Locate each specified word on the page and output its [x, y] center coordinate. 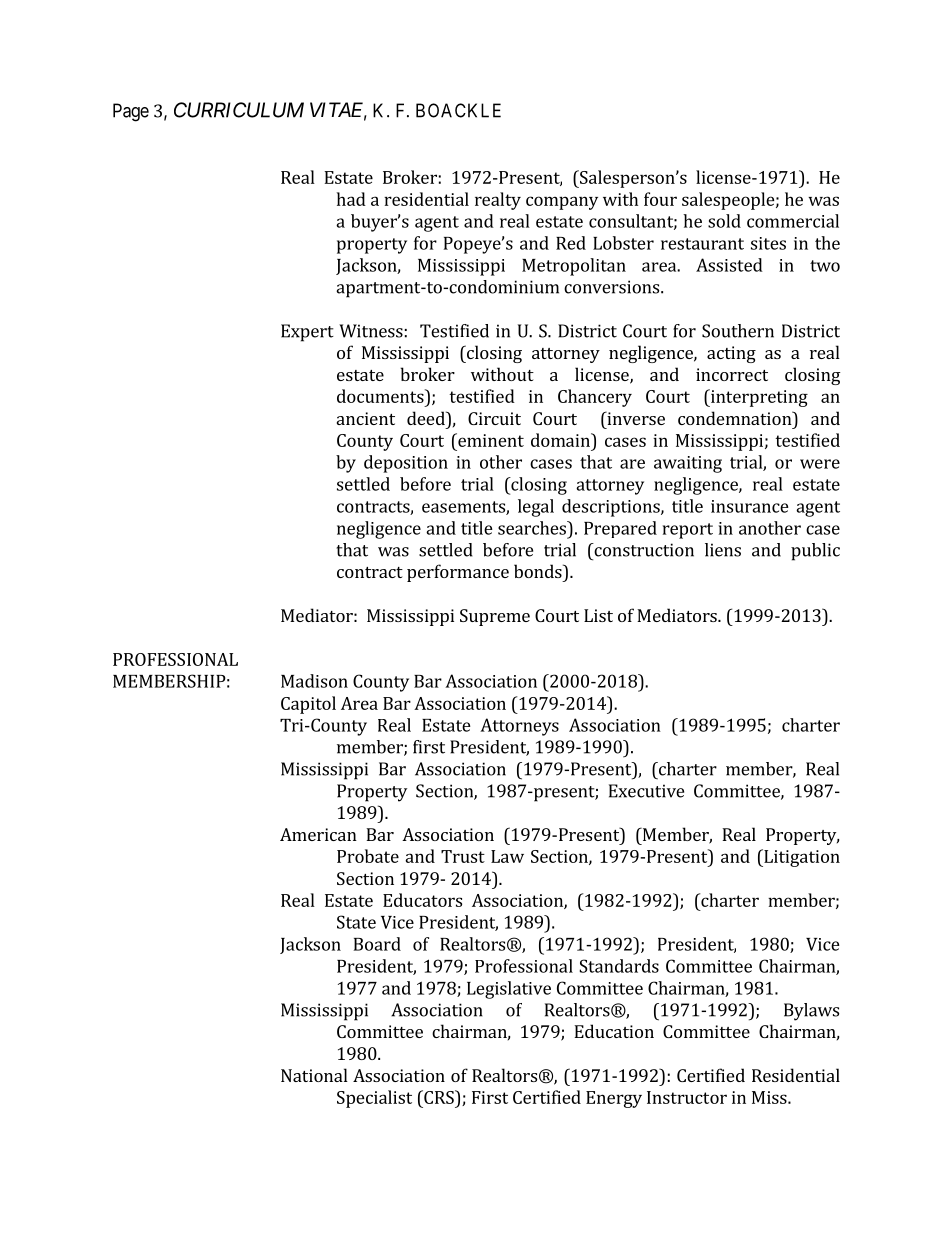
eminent [490, 440]
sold [724, 221]
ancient [366, 418]
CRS [439, 1097]
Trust [463, 856]
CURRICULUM [239, 110]
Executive [646, 791]
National [314, 1075]
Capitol [308, 705]
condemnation [736, 418]
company [562, 203]
